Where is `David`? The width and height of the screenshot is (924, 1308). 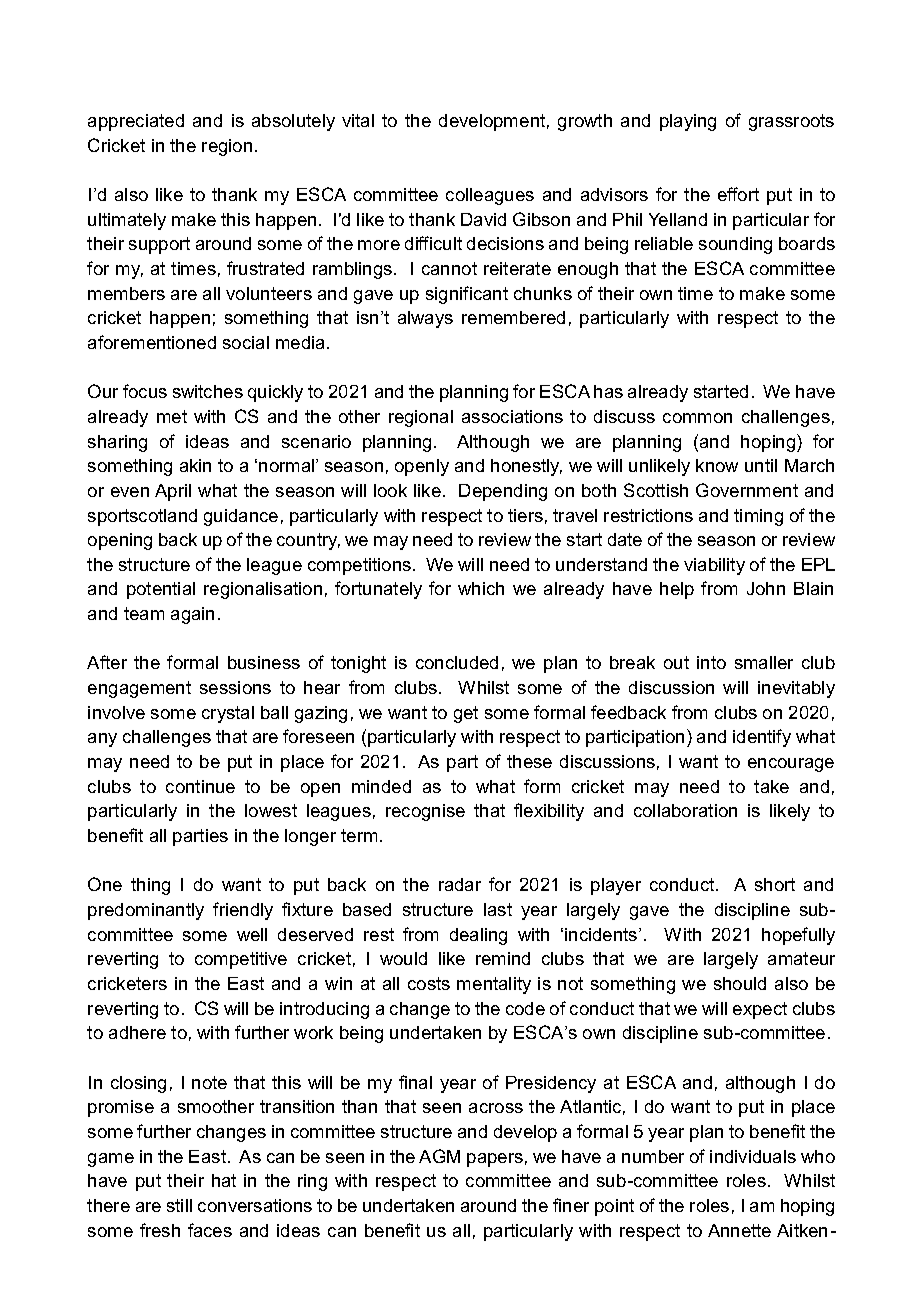 David is located at coordinates (483, 219).
